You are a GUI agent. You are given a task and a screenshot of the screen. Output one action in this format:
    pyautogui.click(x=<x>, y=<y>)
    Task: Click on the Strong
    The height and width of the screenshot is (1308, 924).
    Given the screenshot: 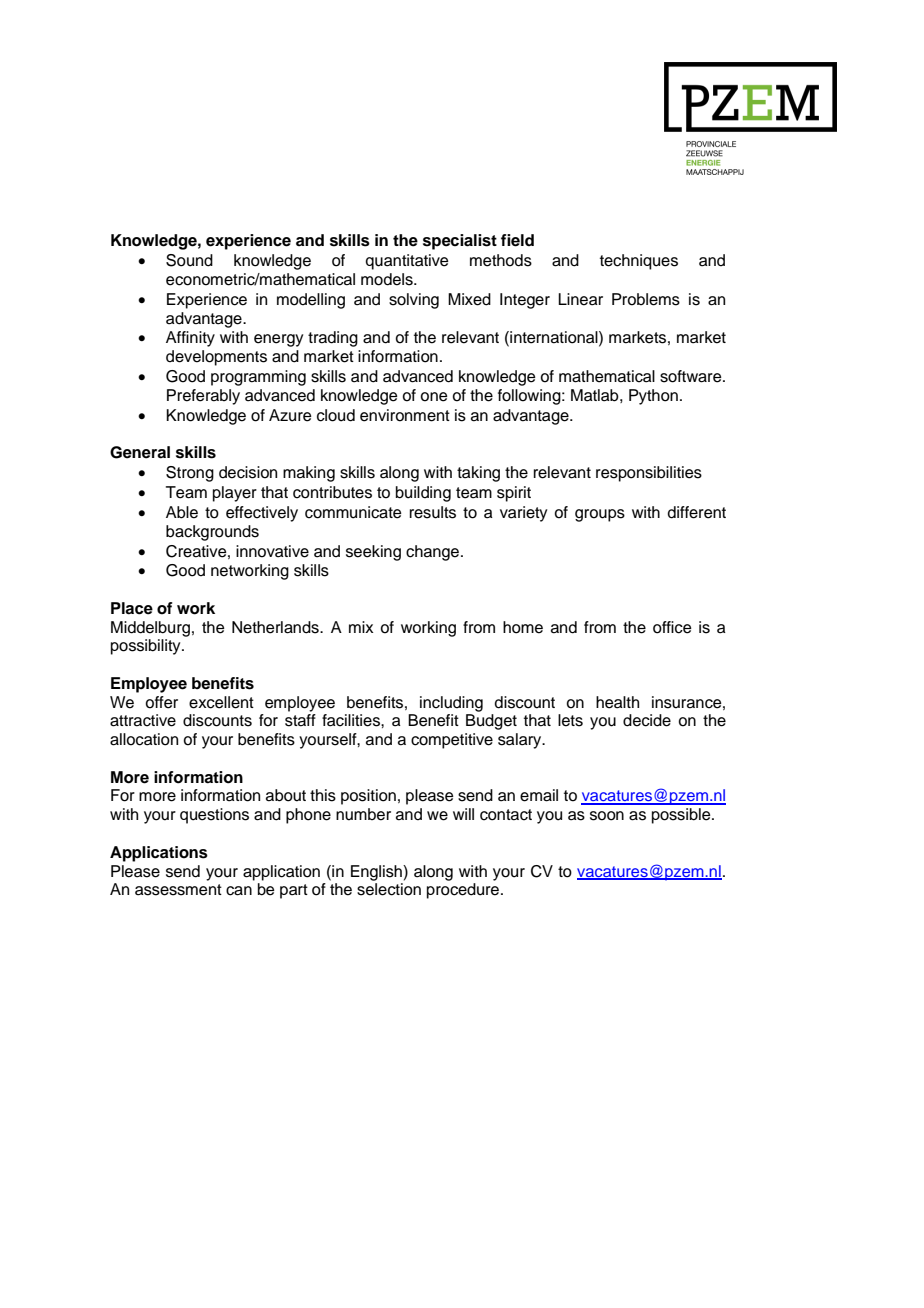 What is the action you would take?
    pyautogui.click(x=190, y=474)
